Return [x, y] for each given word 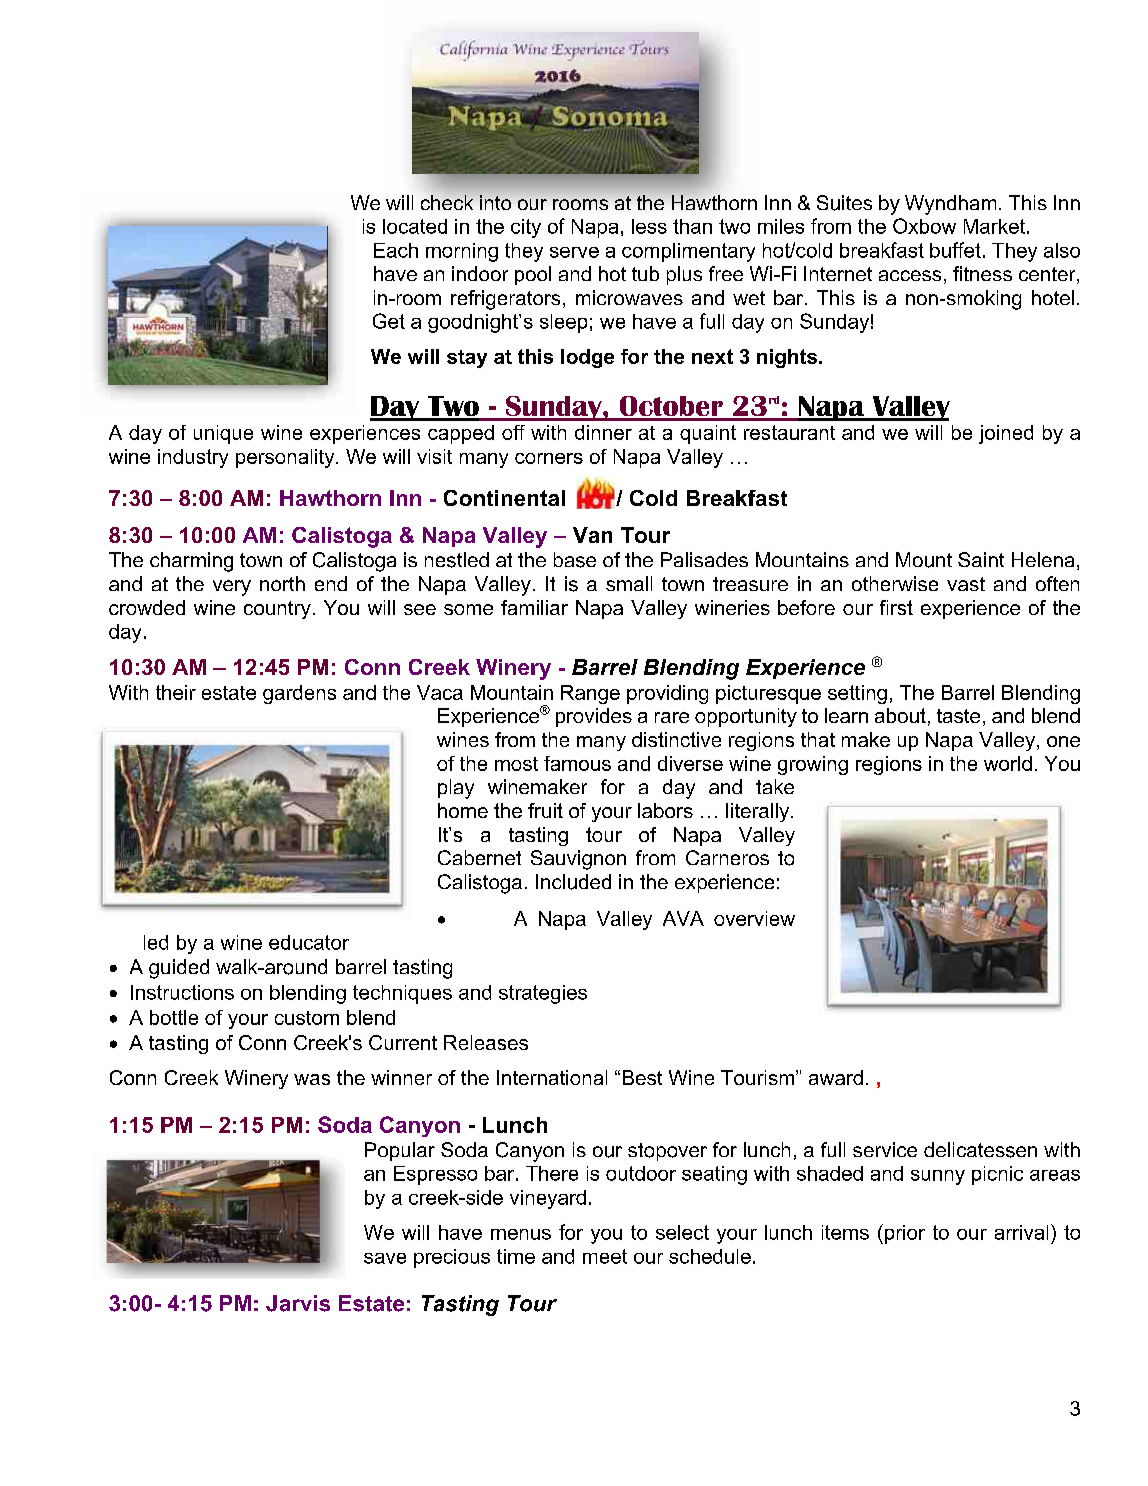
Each [396, 250]
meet [605, 1256]
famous [577, 763]
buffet [955, 250]
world [1008, 763]
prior [905, 1234]
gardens [299, 694]
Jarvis [298, 1303]
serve [574, 252]
